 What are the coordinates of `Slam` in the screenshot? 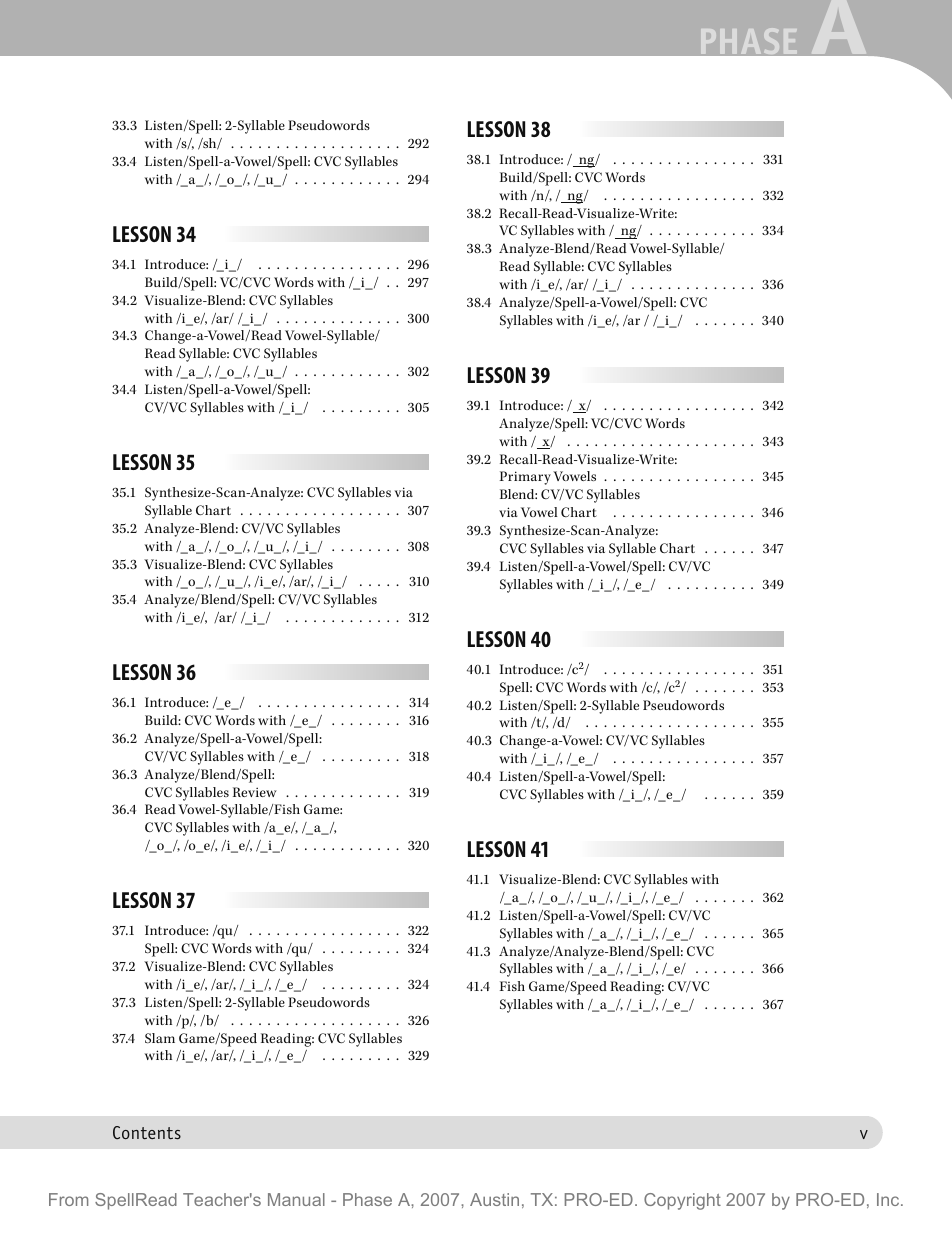 It's located at (160, 1038).
